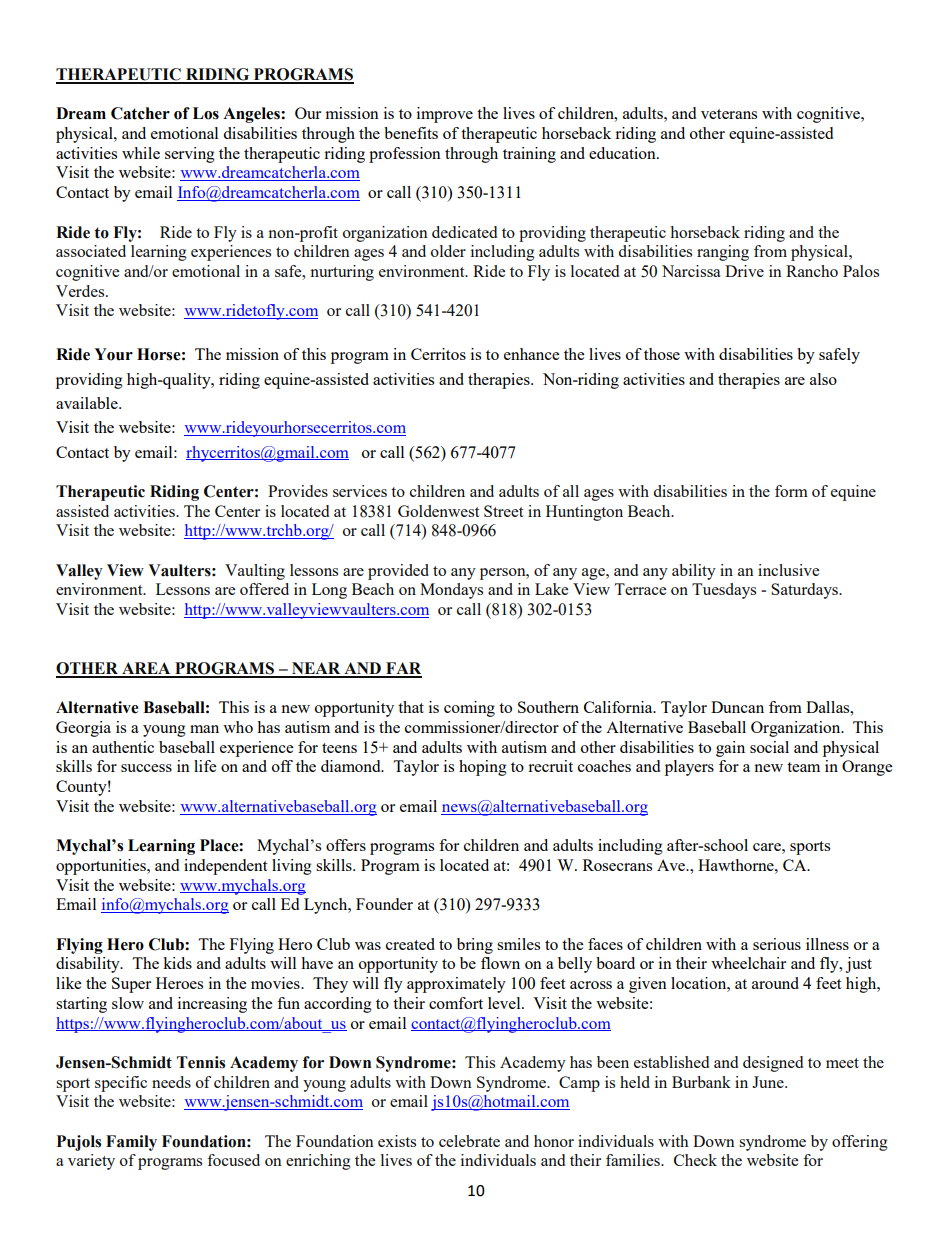 Image resolution: width=952 pixels, height=1233 pixels. Describe the element at coordinates (141, 153) in the document. I see `while` at that location.
